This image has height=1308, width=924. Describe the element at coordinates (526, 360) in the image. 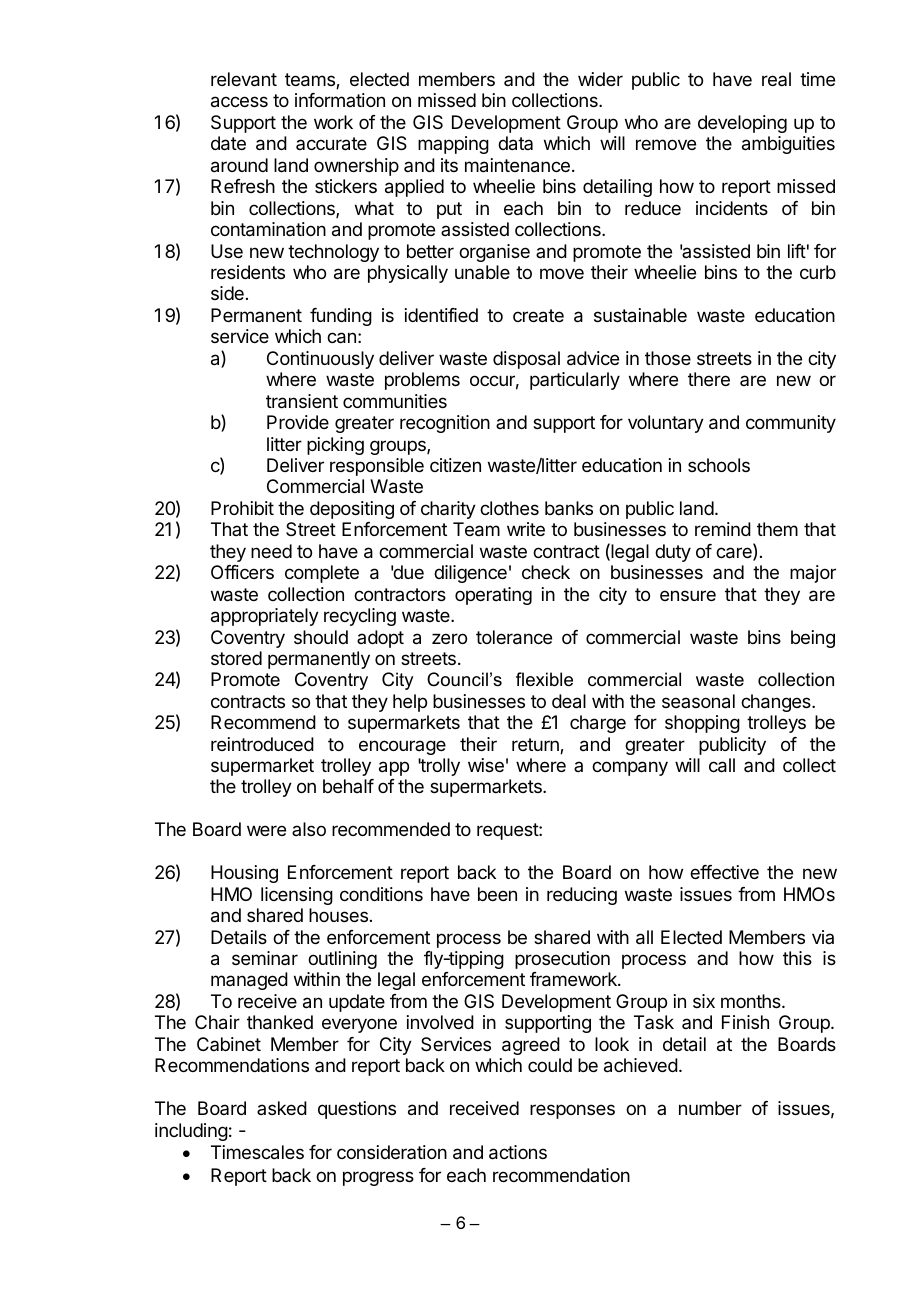

I see `disposal` at that location.
